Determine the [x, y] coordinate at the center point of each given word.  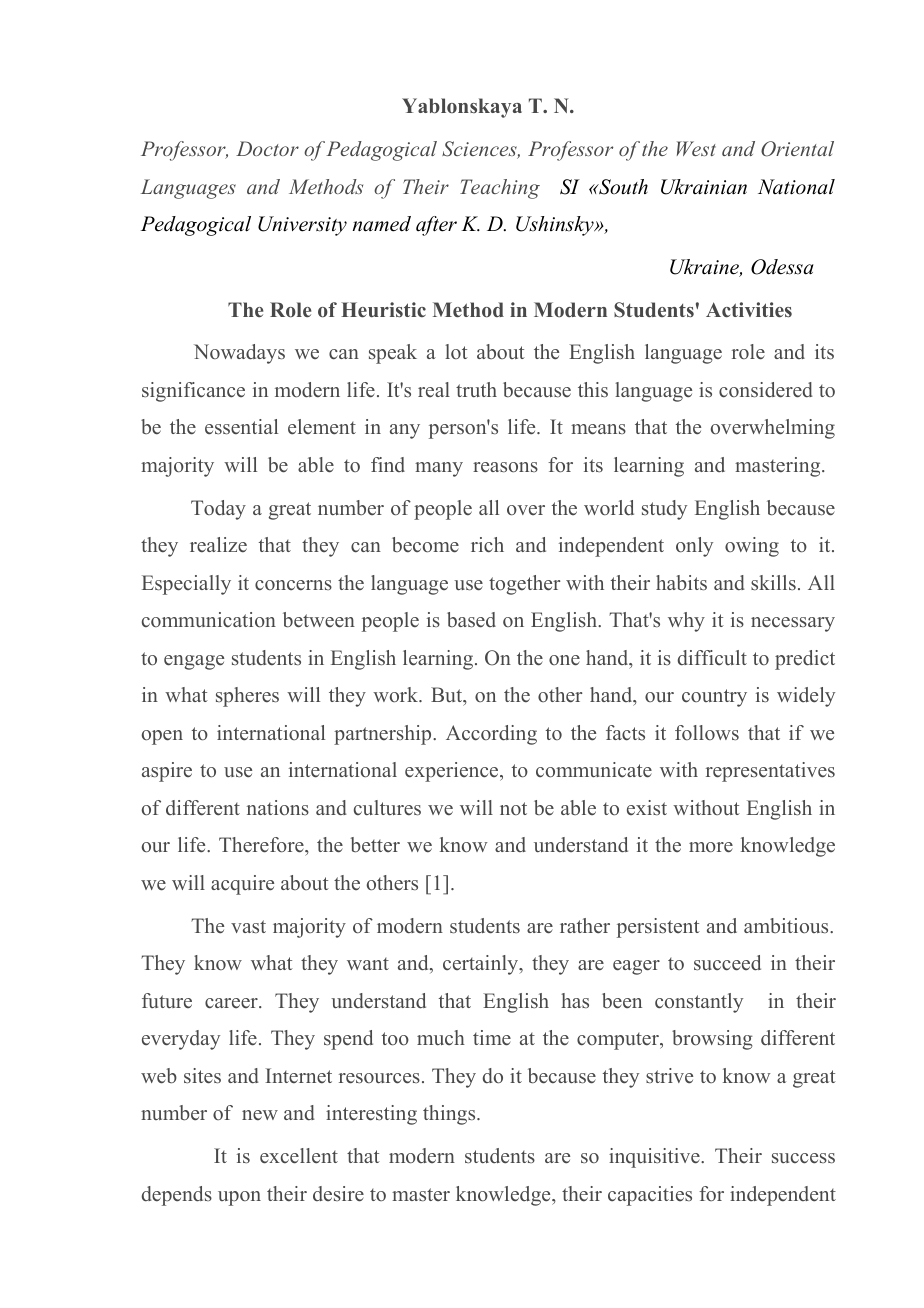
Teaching [500, 189]
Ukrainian [704, 187]
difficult [712, 658]
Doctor [267, 148]
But [448, 696]
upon [239, 1198]
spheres [247, 697]
